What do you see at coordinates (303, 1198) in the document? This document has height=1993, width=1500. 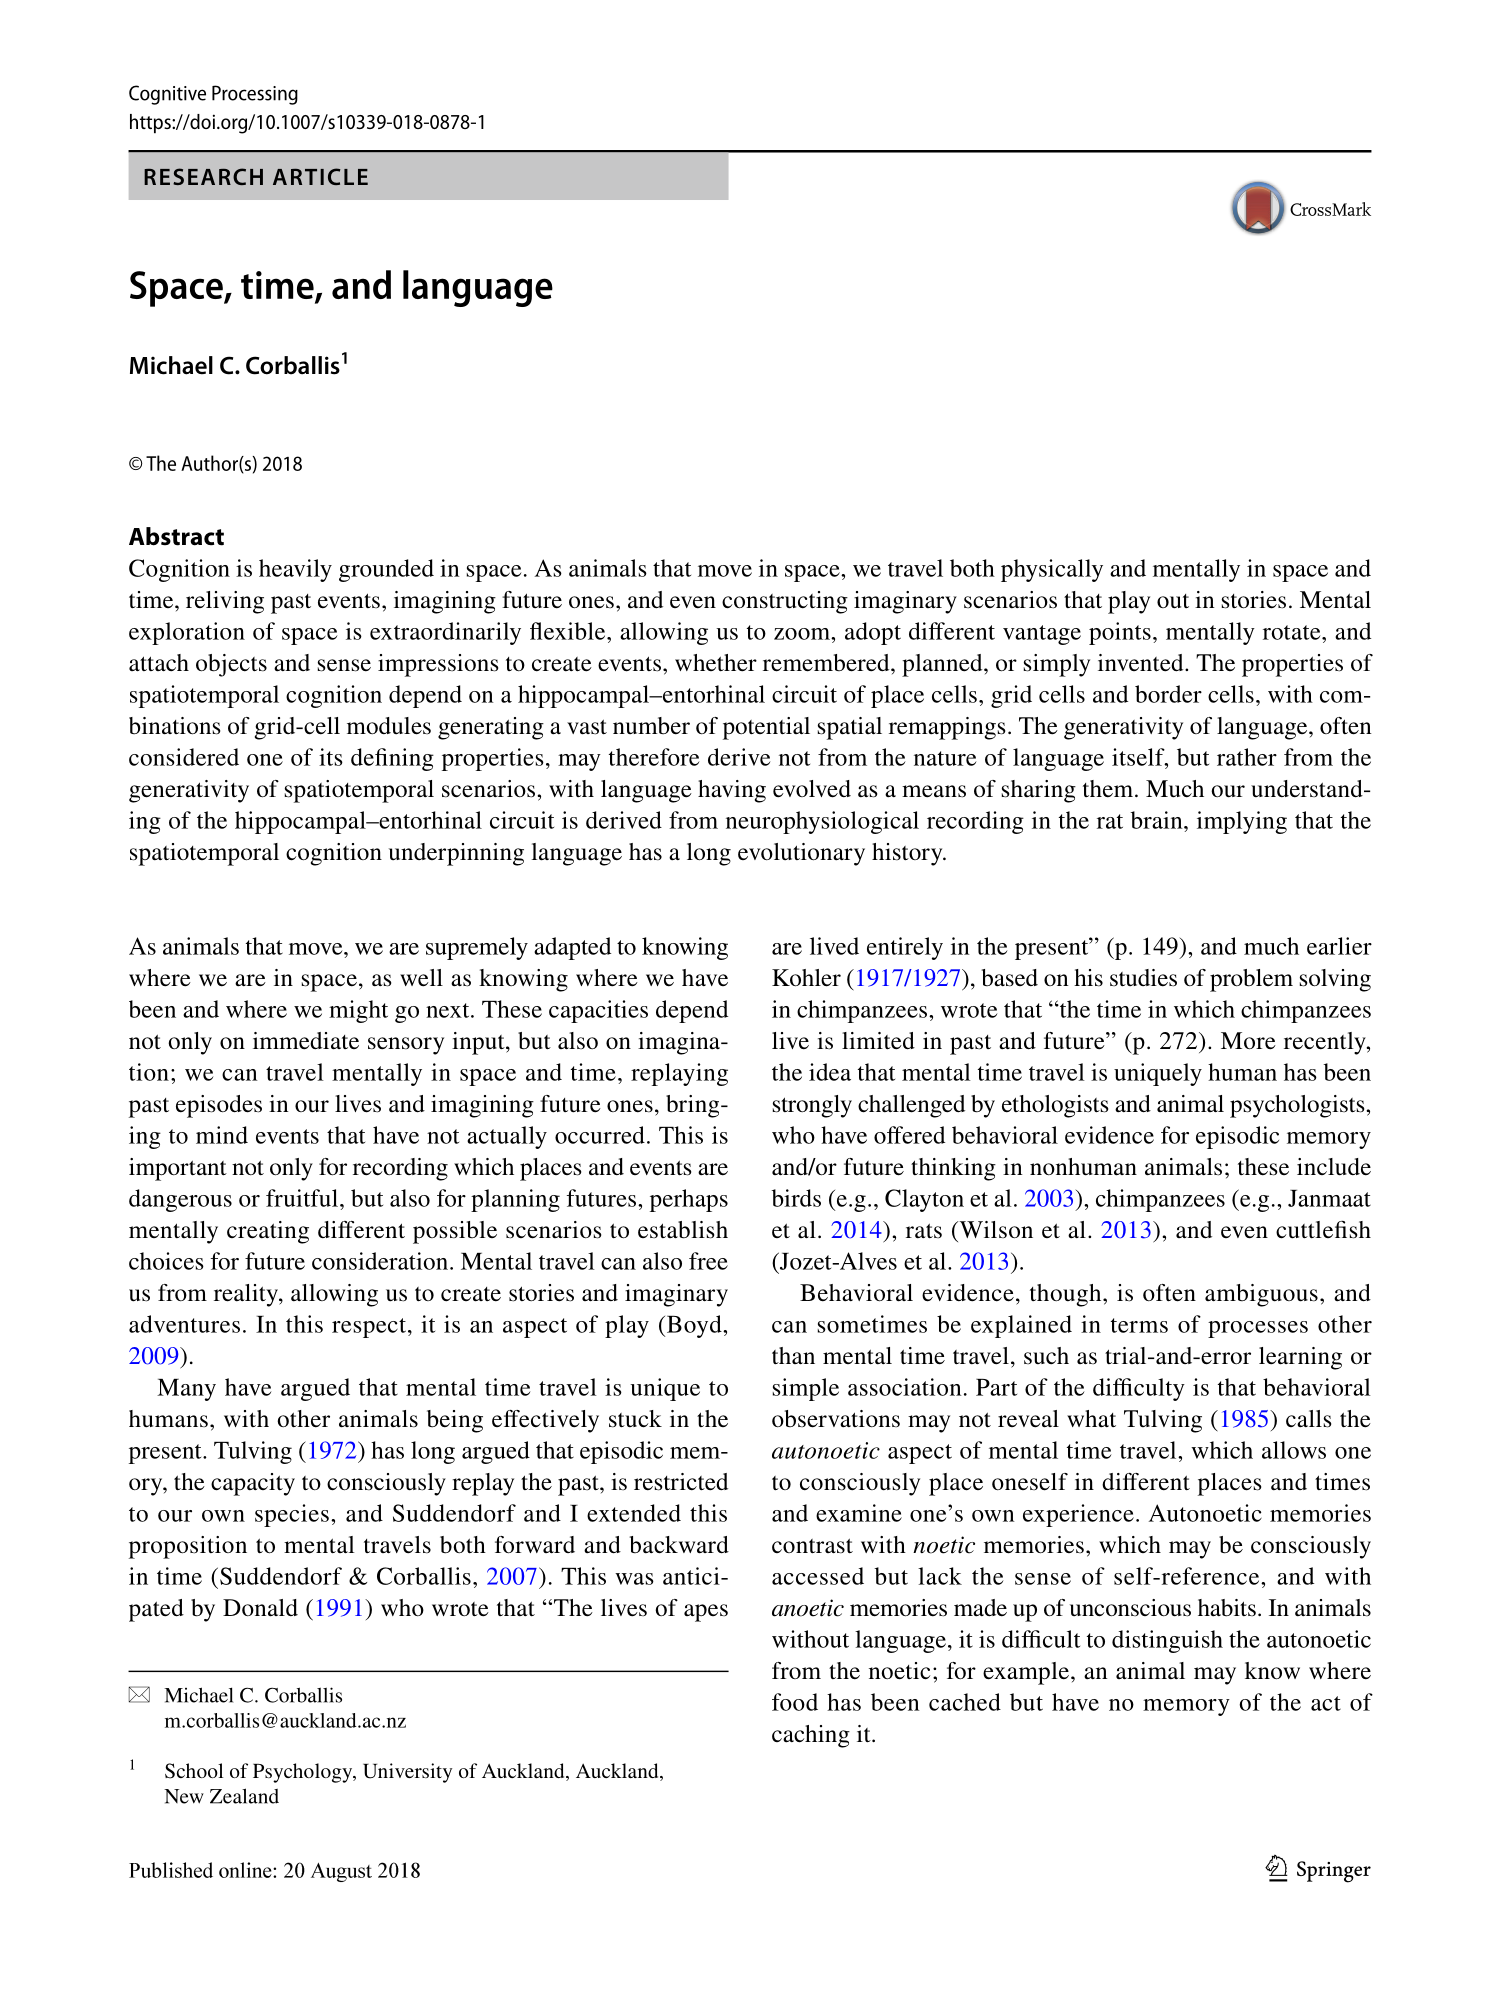 I see `fruitful` at bounding box center [303, 1198].
